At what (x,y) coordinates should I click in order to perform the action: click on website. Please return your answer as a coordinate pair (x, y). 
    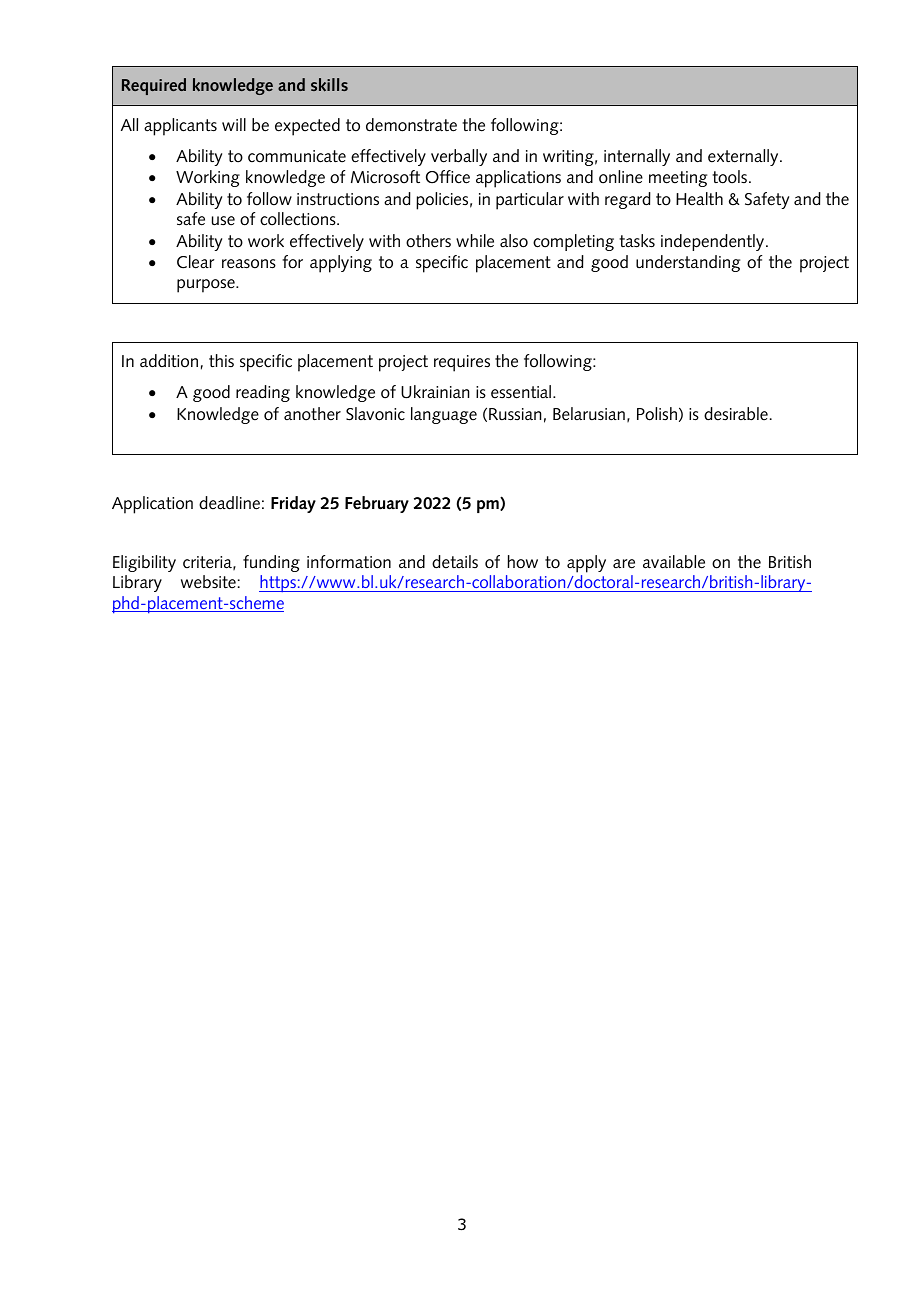
    Looking at the image, I should click on (208, 582).
